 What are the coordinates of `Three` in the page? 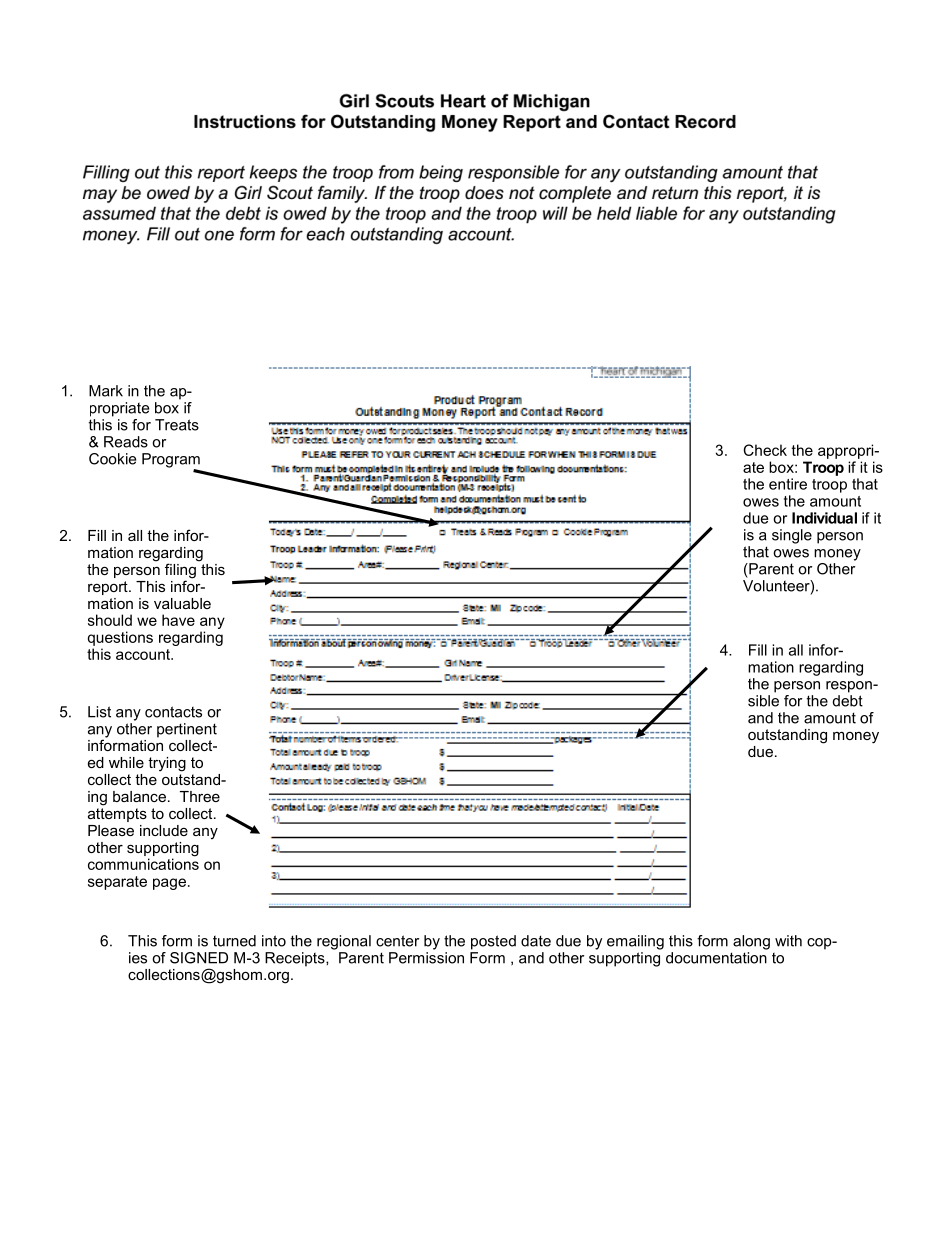 It's located at (200, 796).
